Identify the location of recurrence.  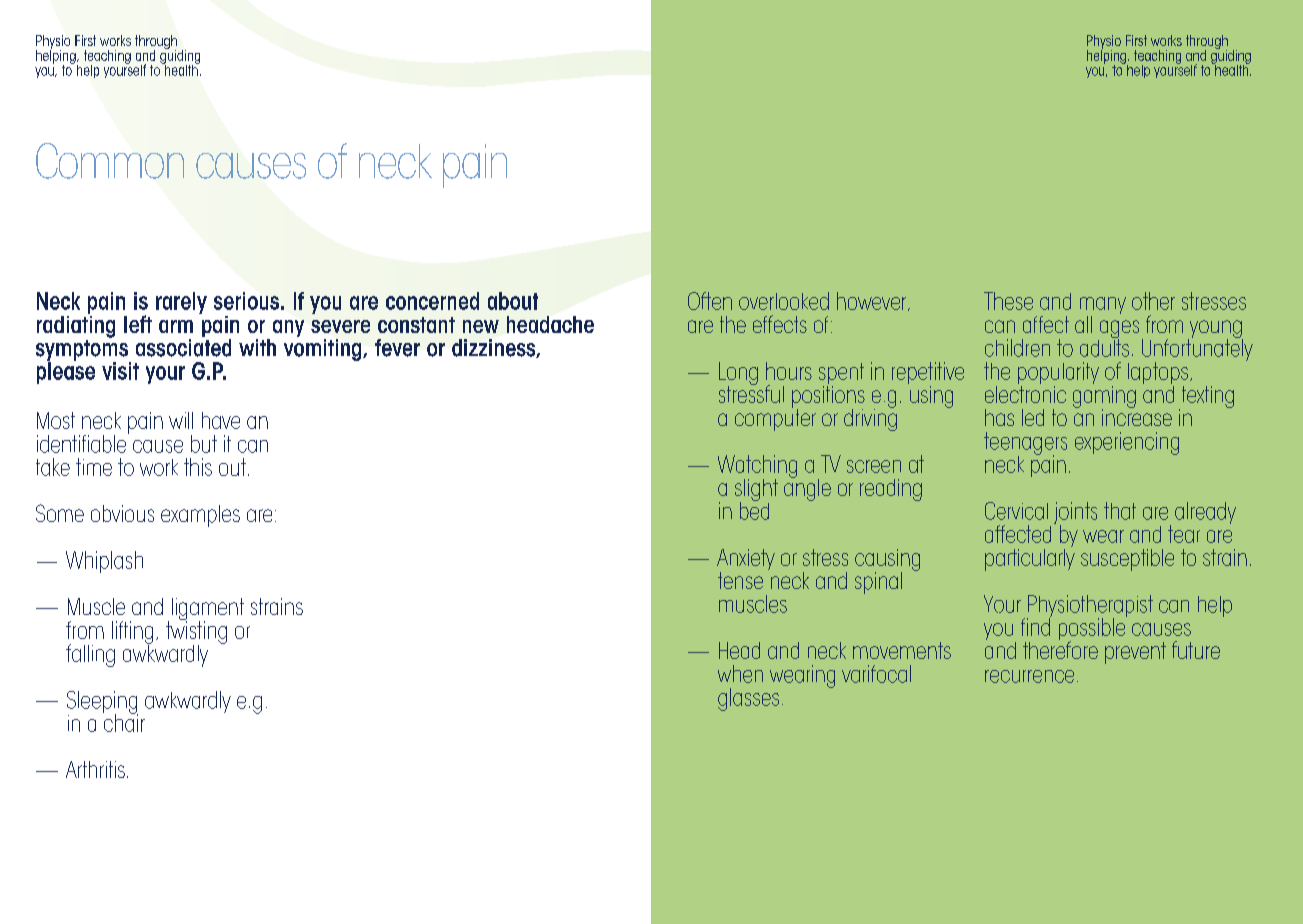
(1029, 676).
